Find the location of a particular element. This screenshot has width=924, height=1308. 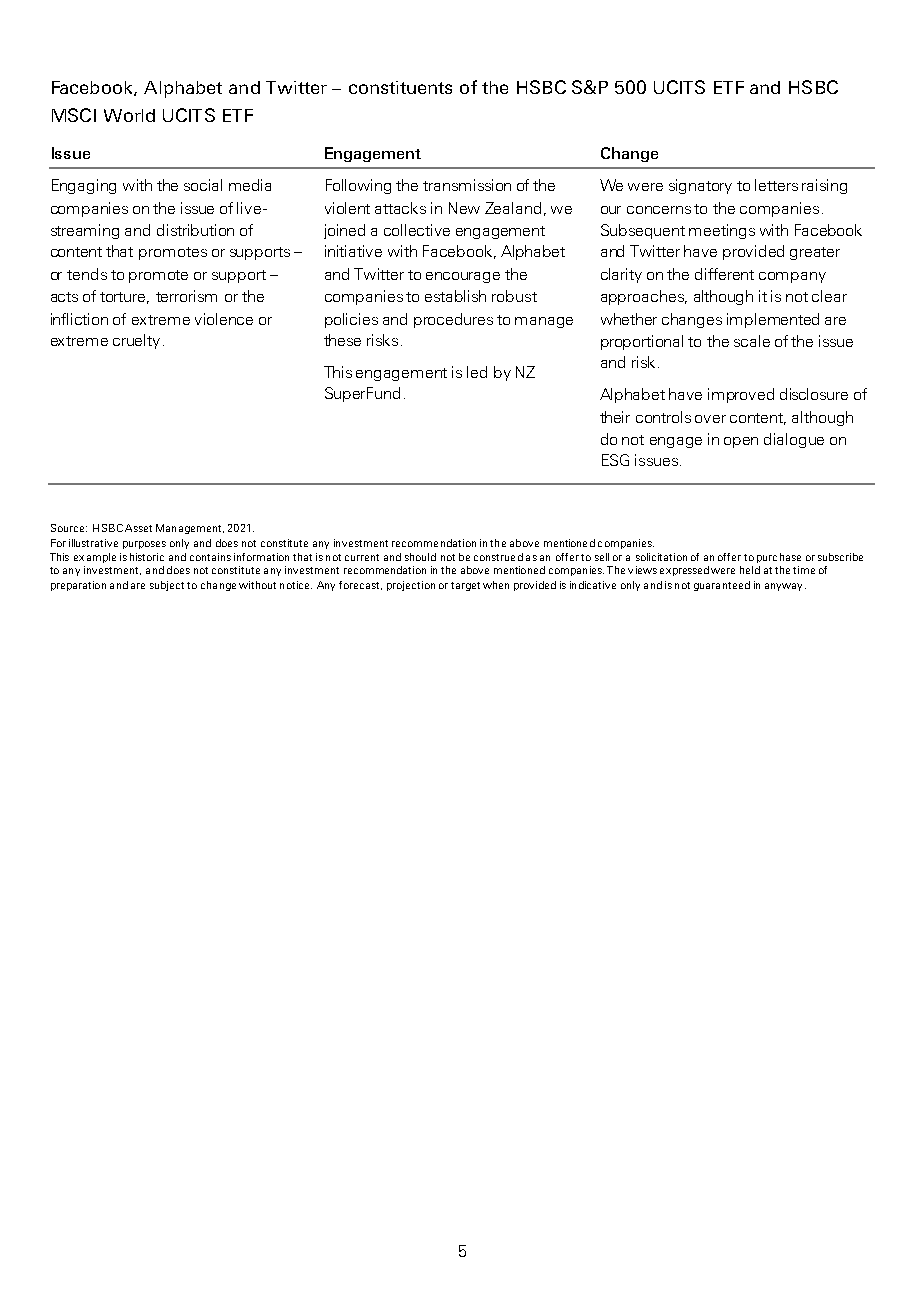

cruelty is located at coordinates (136, 341).
